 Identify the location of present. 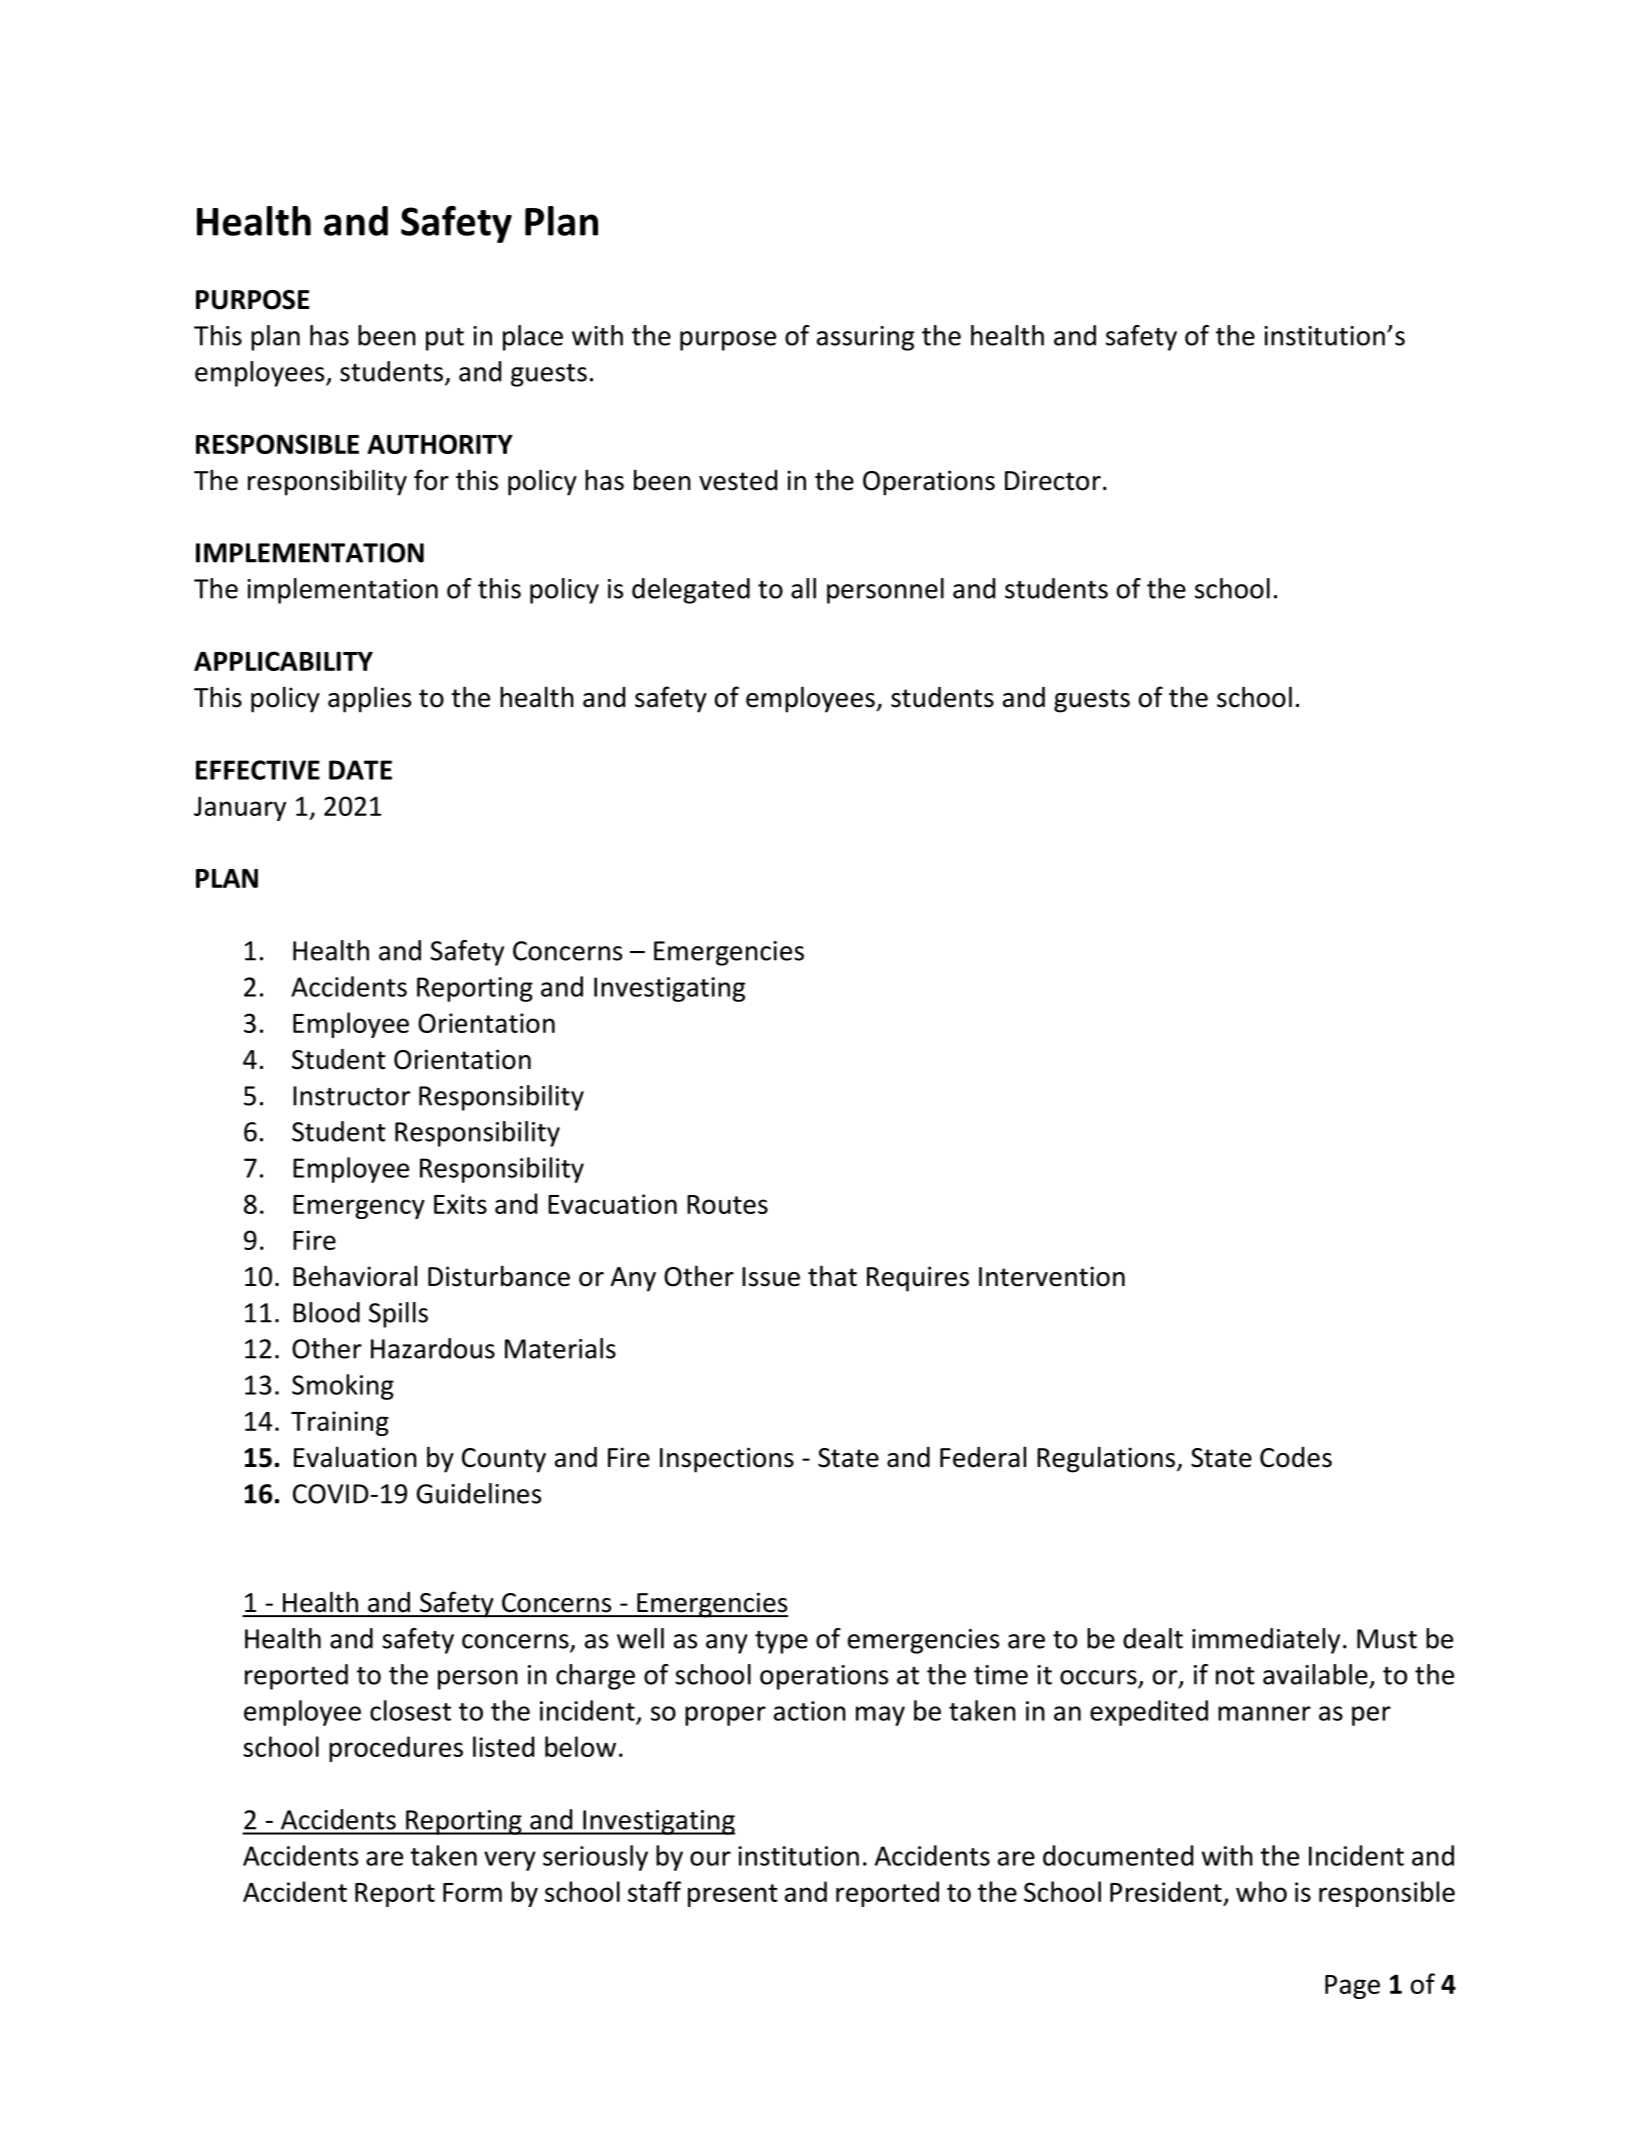
(733, 1895).
